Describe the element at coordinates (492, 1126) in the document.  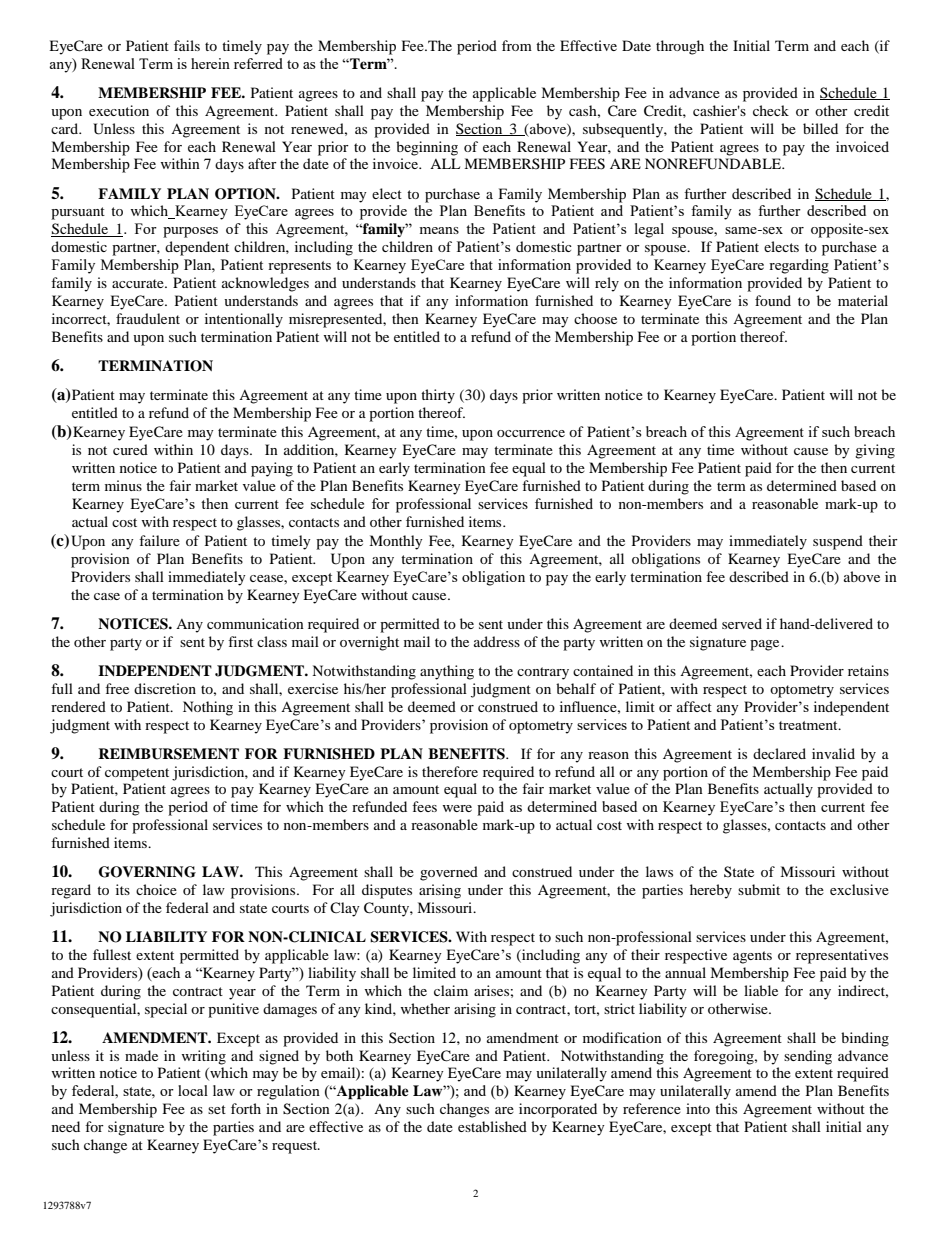
I see `established` at that location.
